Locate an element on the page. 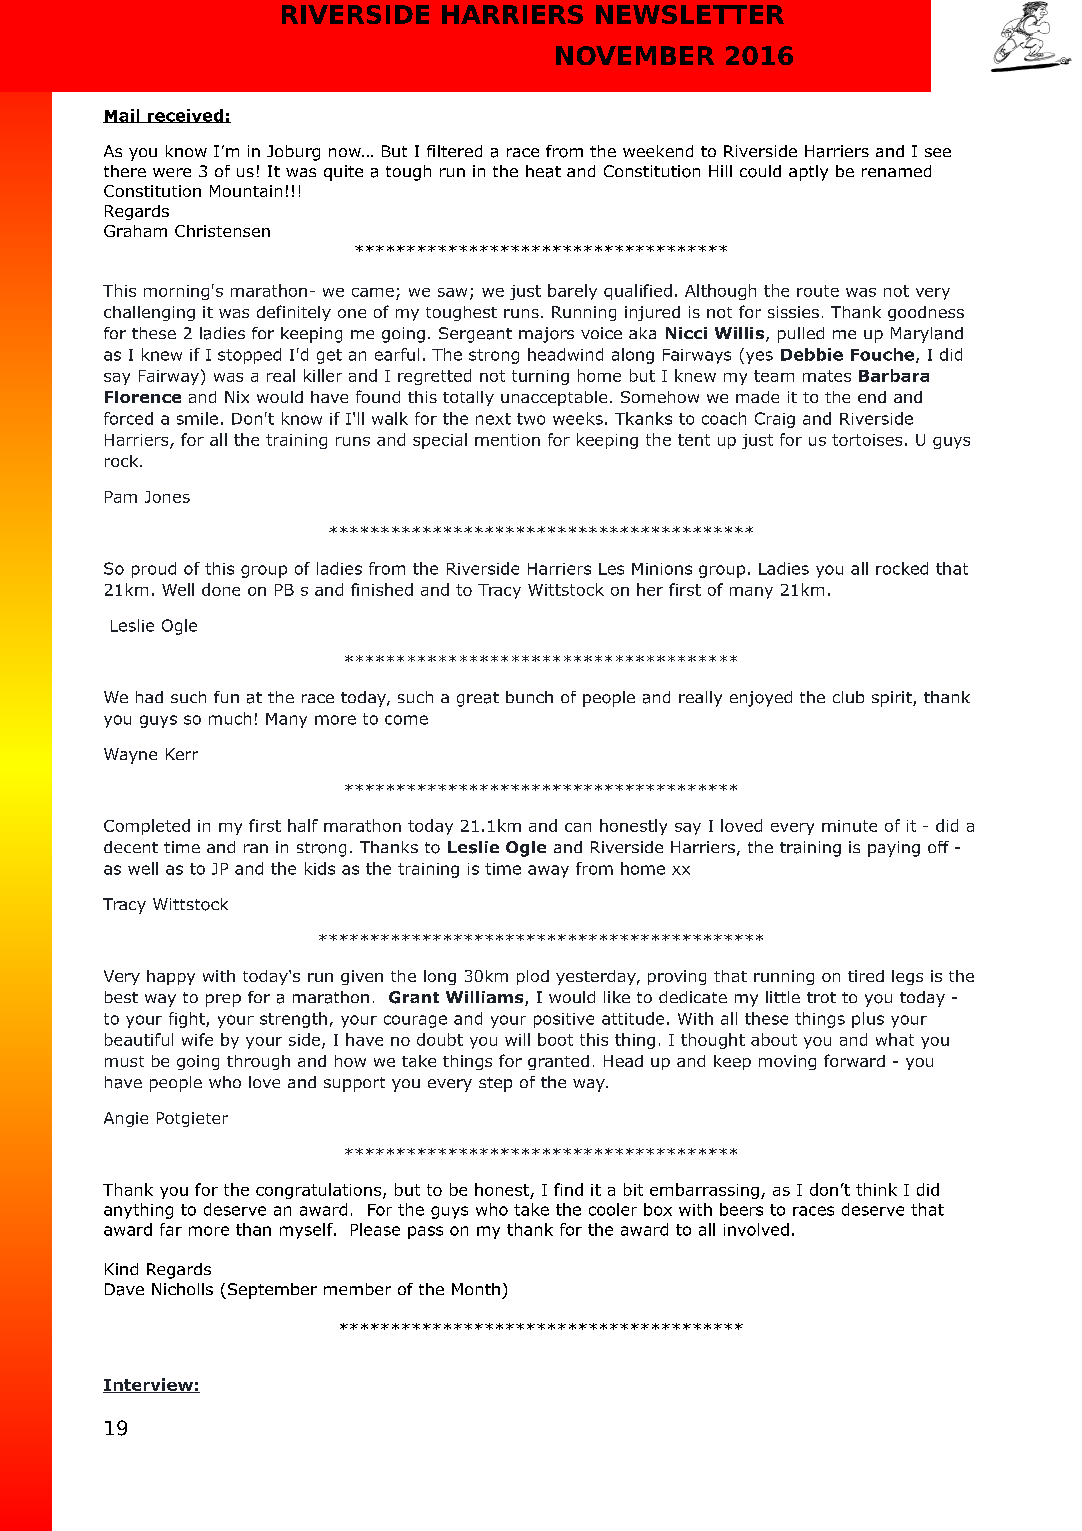 Image resolution: width=1082 pixels, height=1531 pixels. fun is located at coordinates (226, 697).
